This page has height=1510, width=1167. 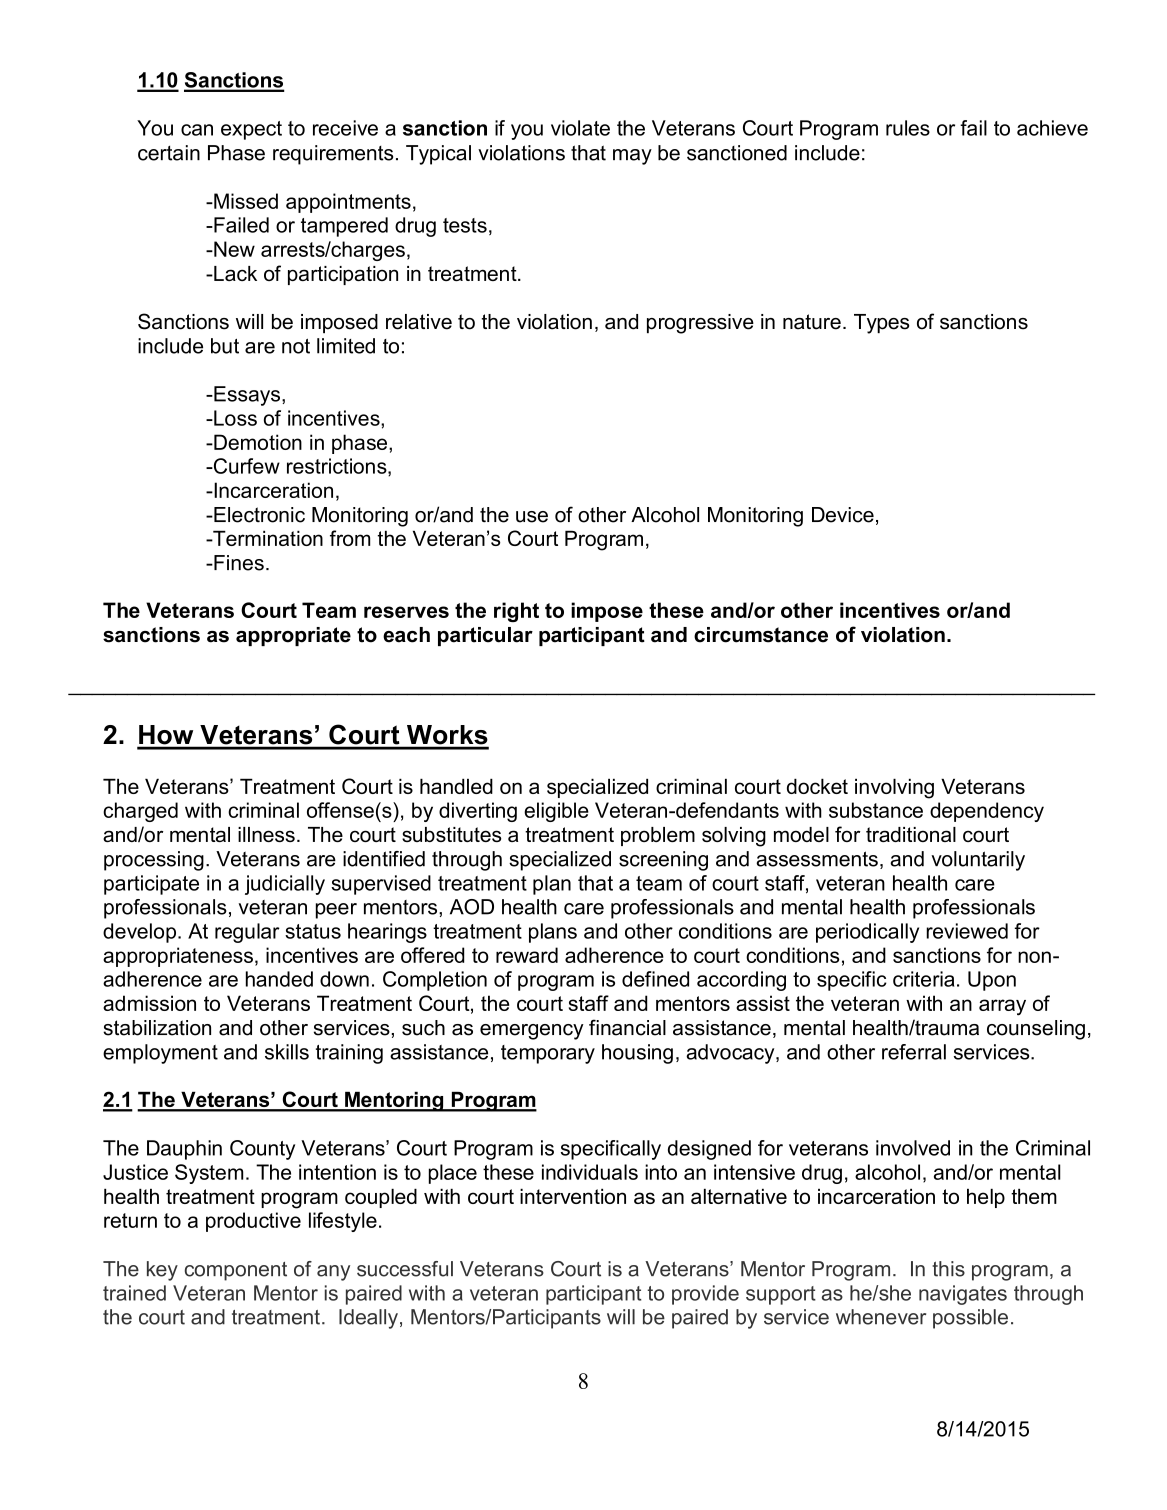 I want to click on rules, so click(x=908, y=128).
